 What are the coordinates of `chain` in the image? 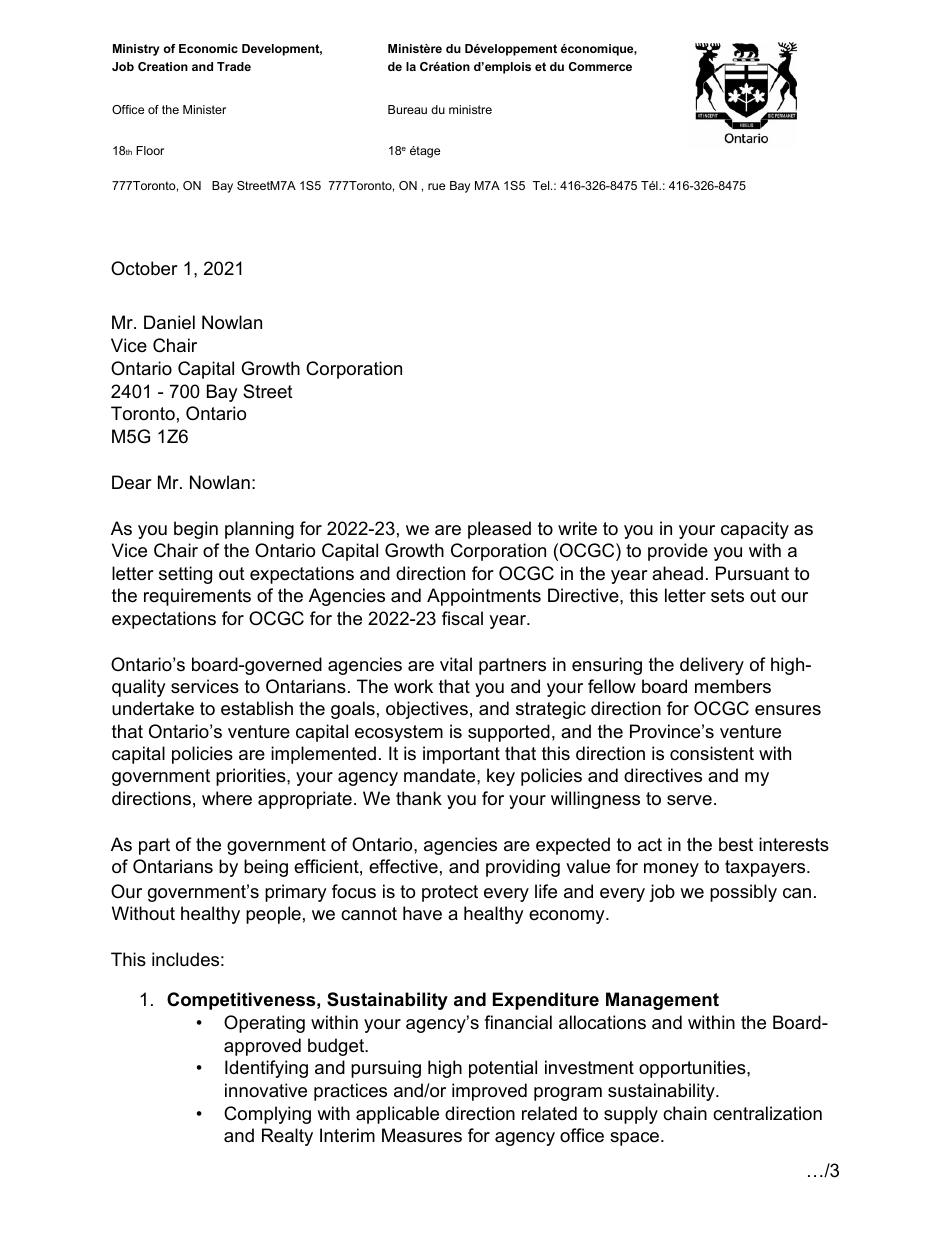 It's located at (685, 1113).
